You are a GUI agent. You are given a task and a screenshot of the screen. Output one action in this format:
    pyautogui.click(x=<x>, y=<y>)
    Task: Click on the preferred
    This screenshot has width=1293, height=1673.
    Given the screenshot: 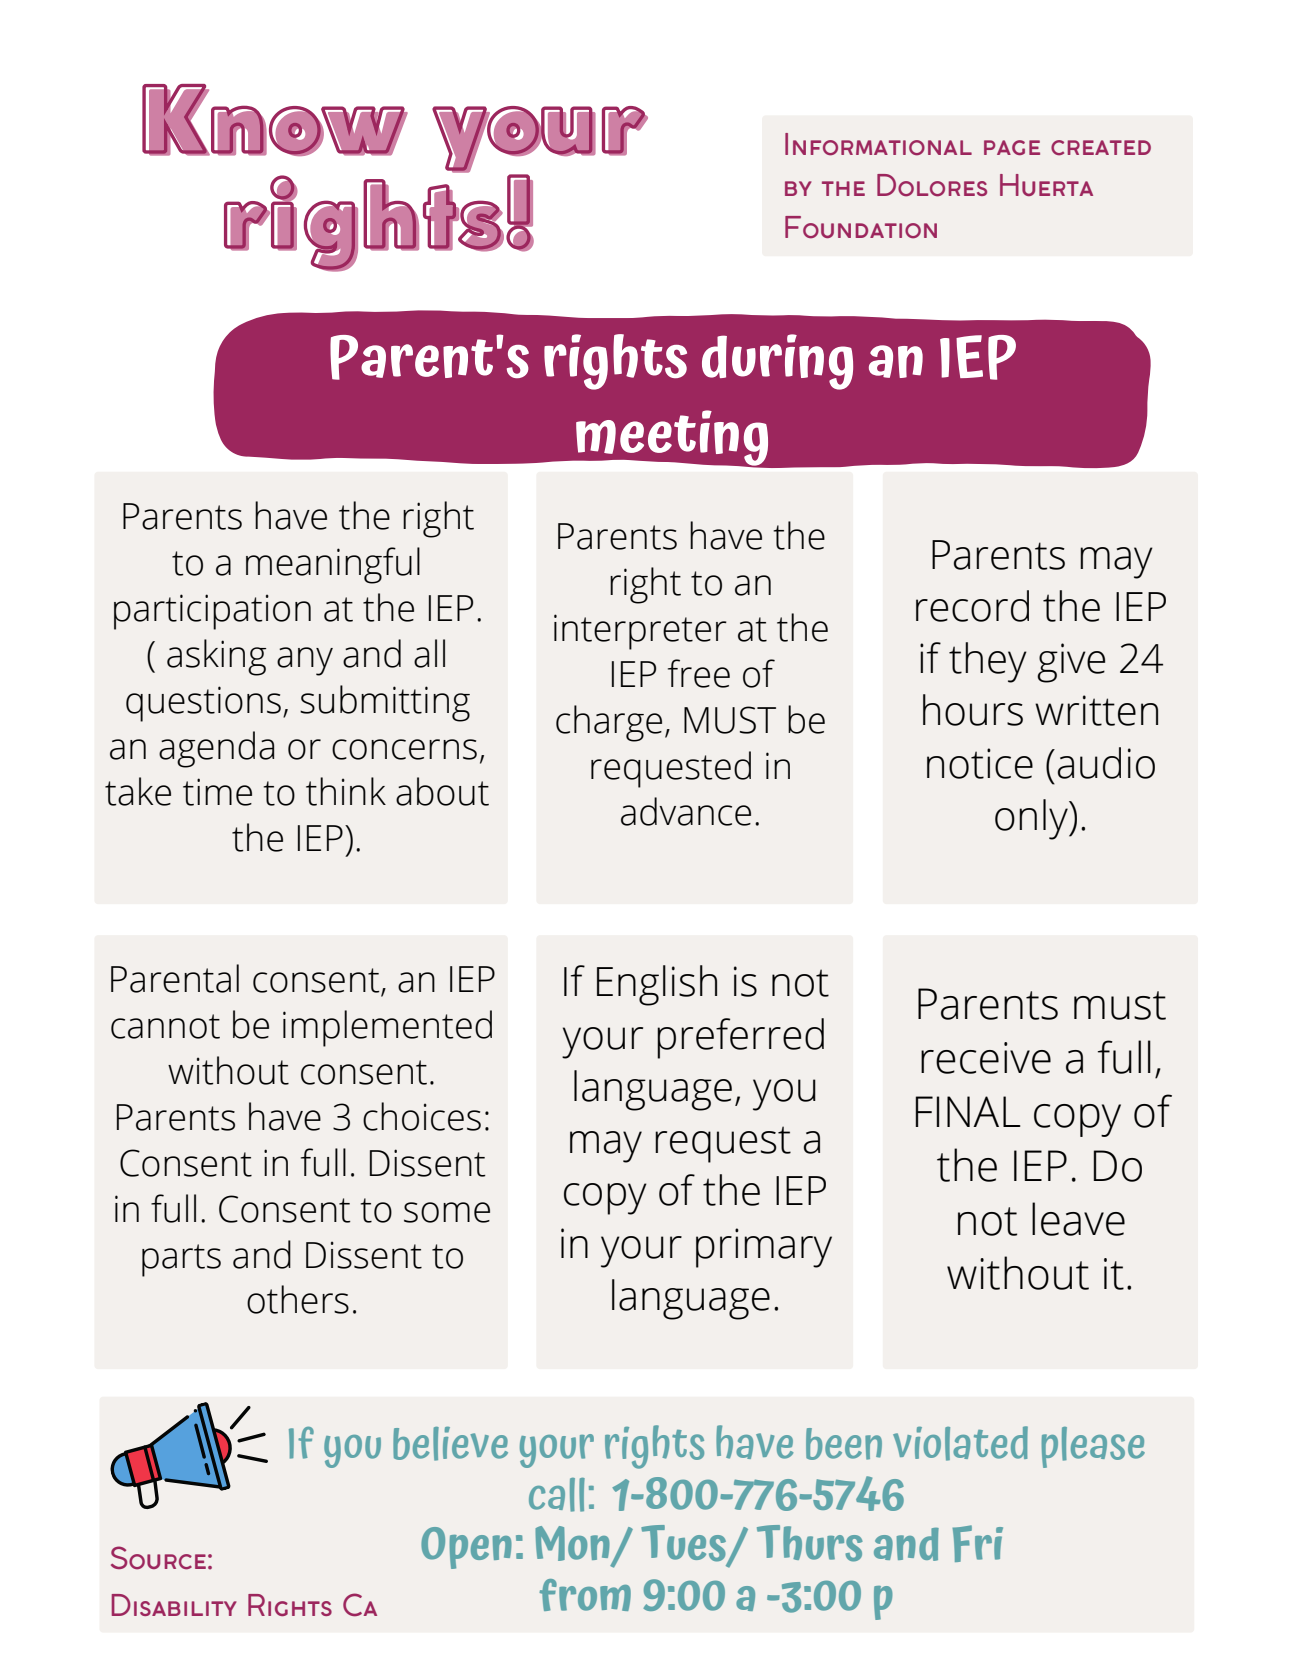 What is the action you would take?
    pyautogui.click(x=740, y=1038)
